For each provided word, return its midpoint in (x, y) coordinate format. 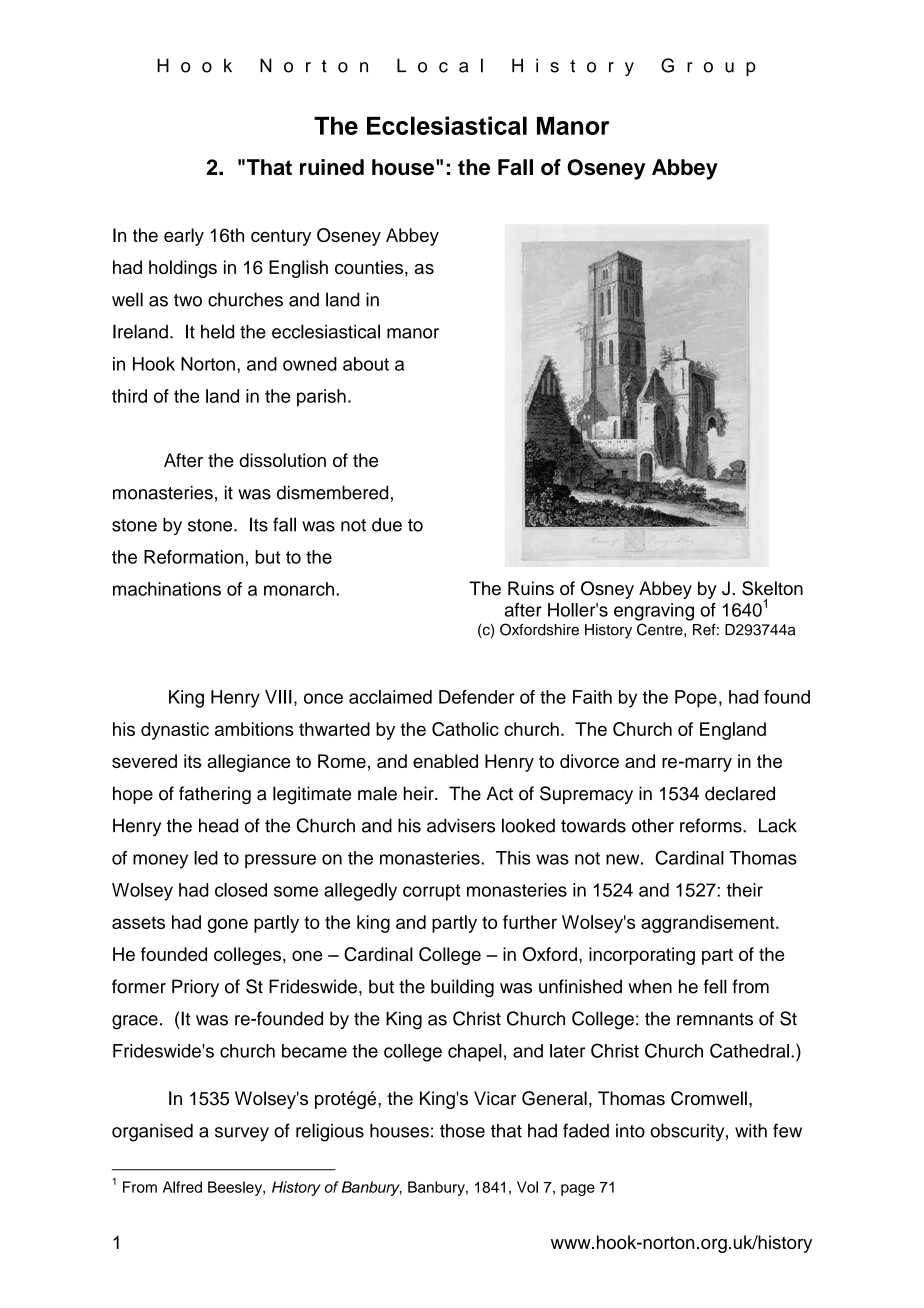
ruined (332, 167)
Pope (696, 699)
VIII (278, 697)
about (366, 364)
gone (227, 925)
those (462, 1131)
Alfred (182, 1187)
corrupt (431, 892)
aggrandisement (709, 924)
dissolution (282, 460)
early (184, 237)
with (751, 1131)
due (387, 525)
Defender (477, 697)
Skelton (772, 588)
